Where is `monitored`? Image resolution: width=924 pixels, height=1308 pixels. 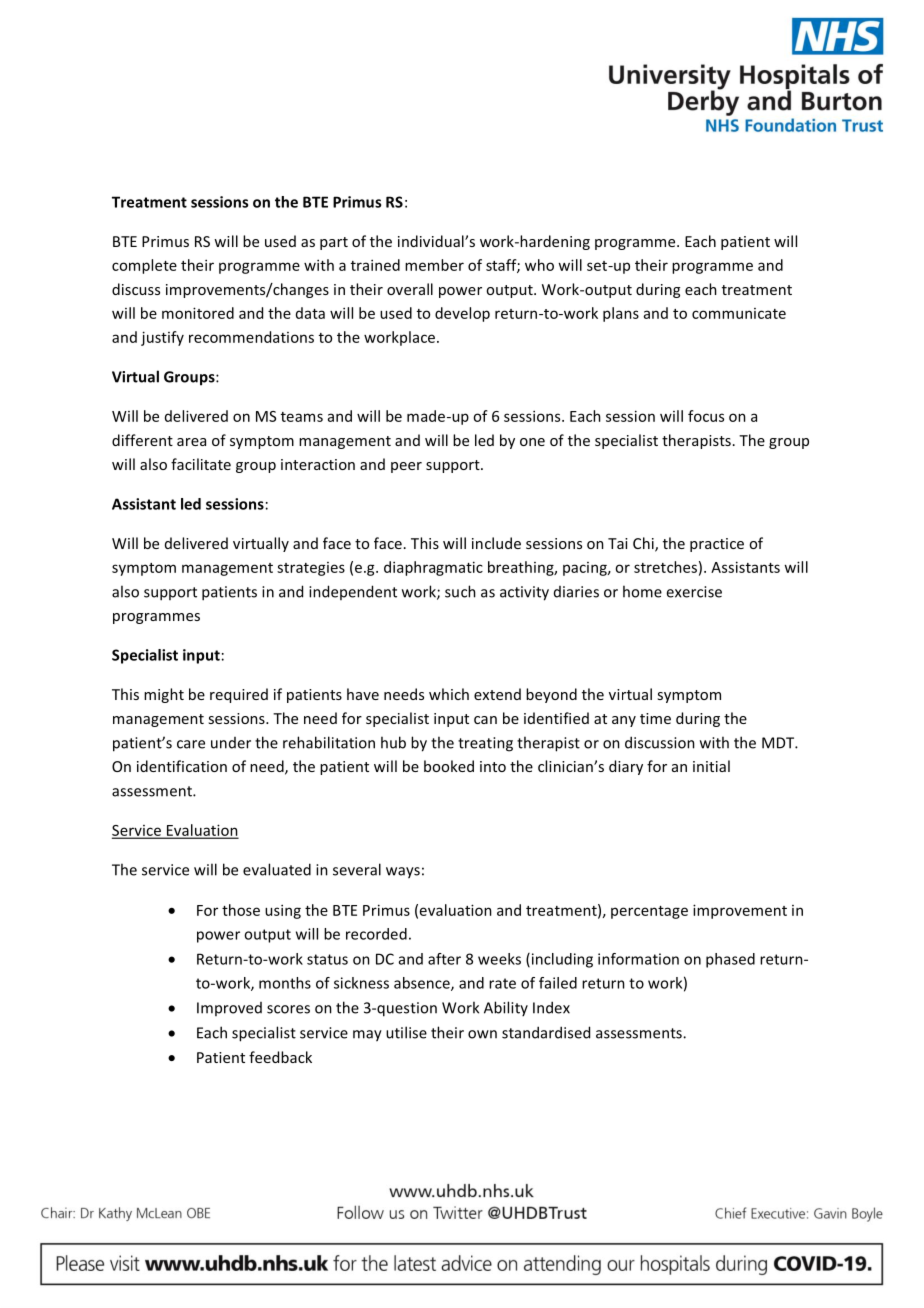
monitored is located at coordinates (198, 313).
